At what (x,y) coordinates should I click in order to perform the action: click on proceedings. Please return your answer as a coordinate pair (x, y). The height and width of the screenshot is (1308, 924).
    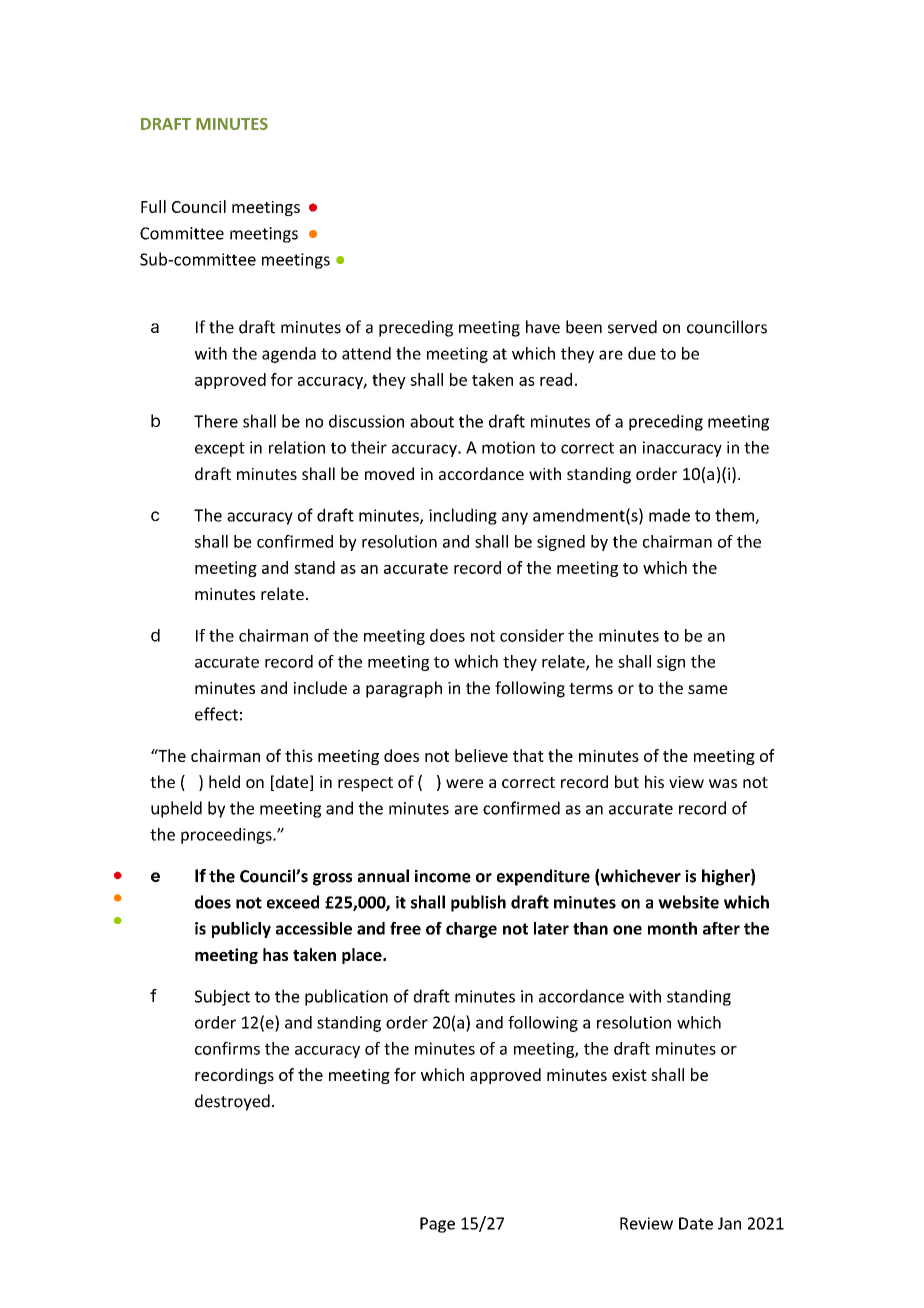
    Looking at the image, I should click on (227, 836).
